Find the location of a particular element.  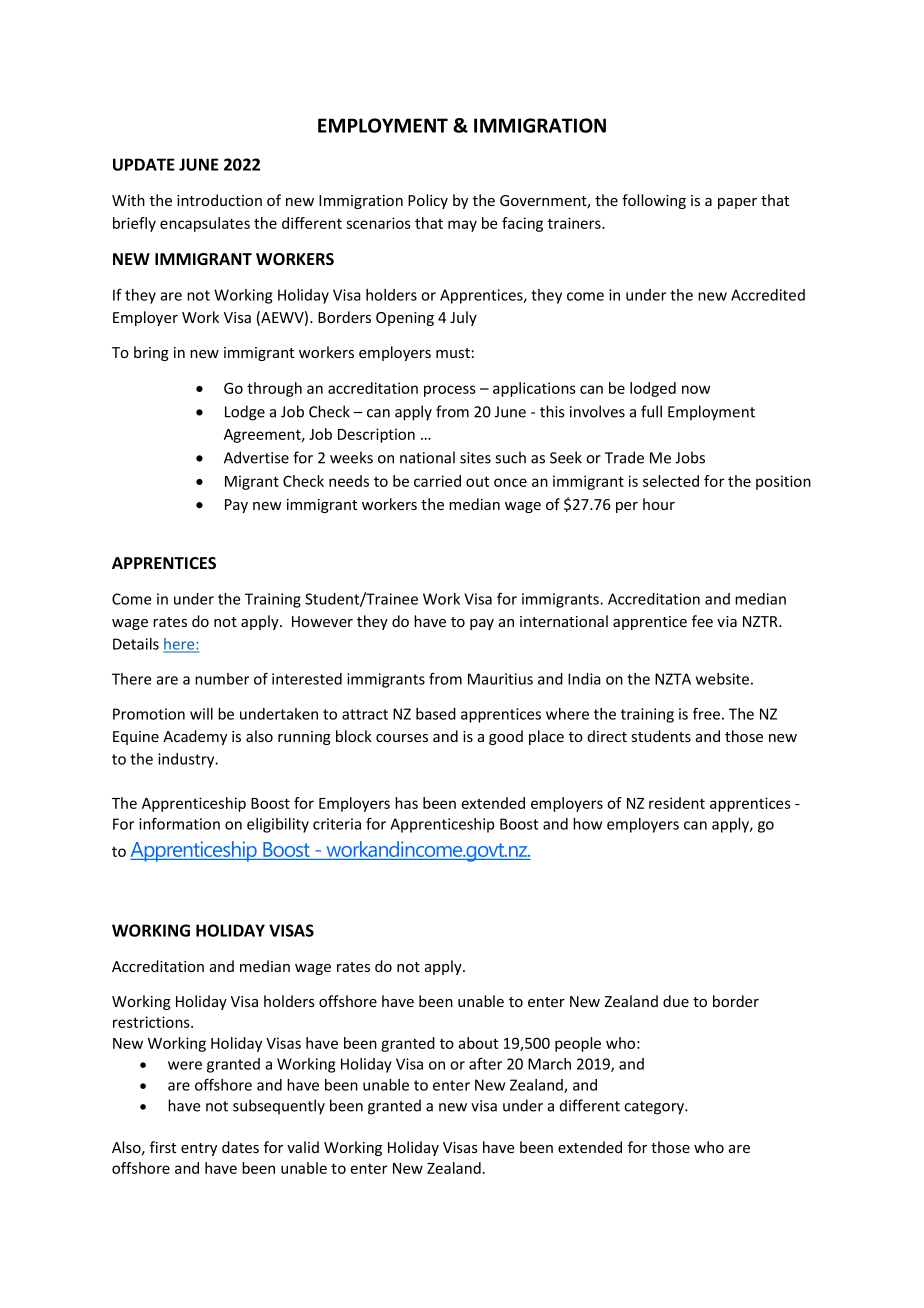

process is located at coordinates (450, 391).
